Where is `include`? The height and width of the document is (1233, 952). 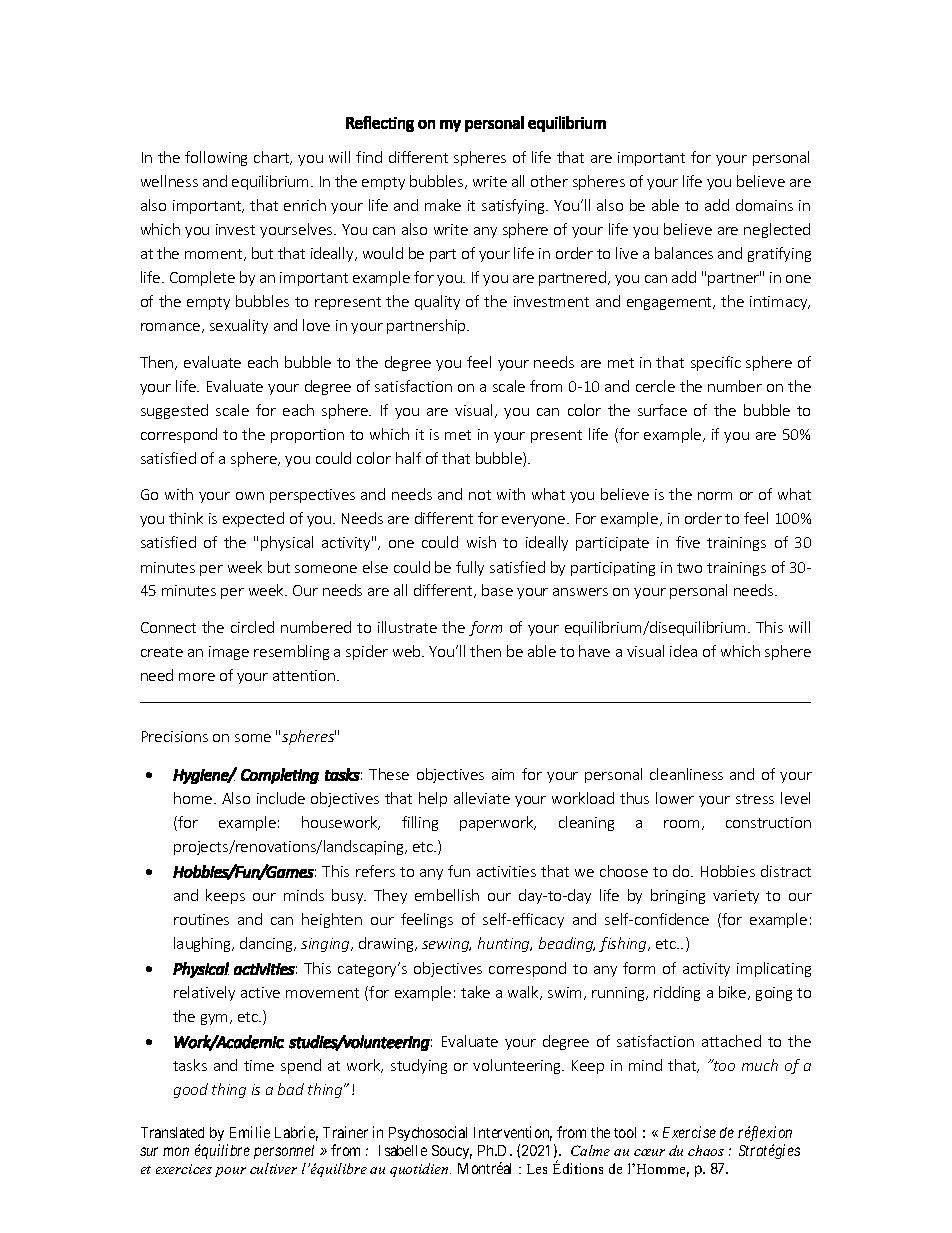
include is located at coordinates (281, 798).
